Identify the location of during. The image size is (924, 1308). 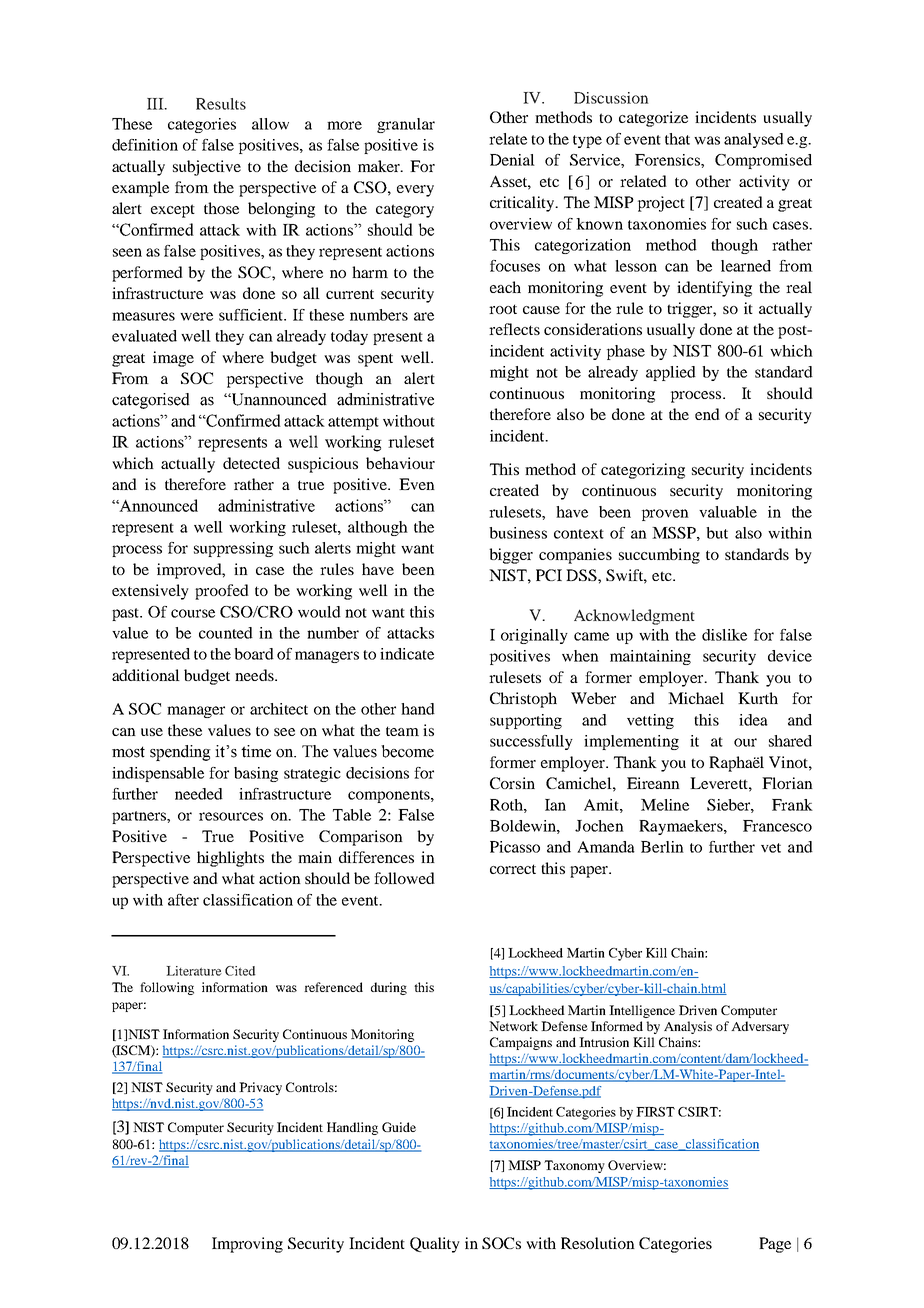
(389, 988).
